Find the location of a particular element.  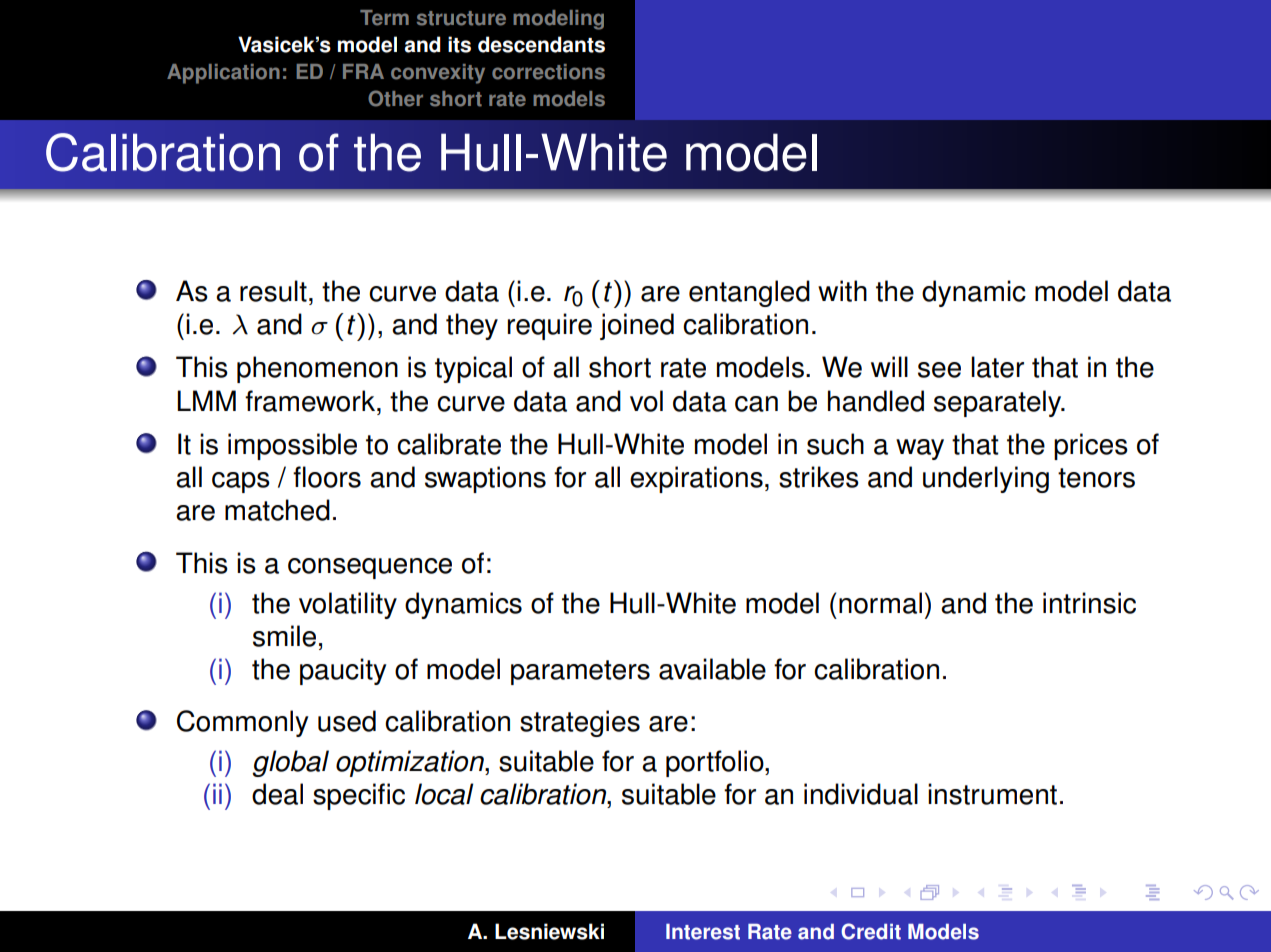

underlying is located at coordinates (986, 479).
